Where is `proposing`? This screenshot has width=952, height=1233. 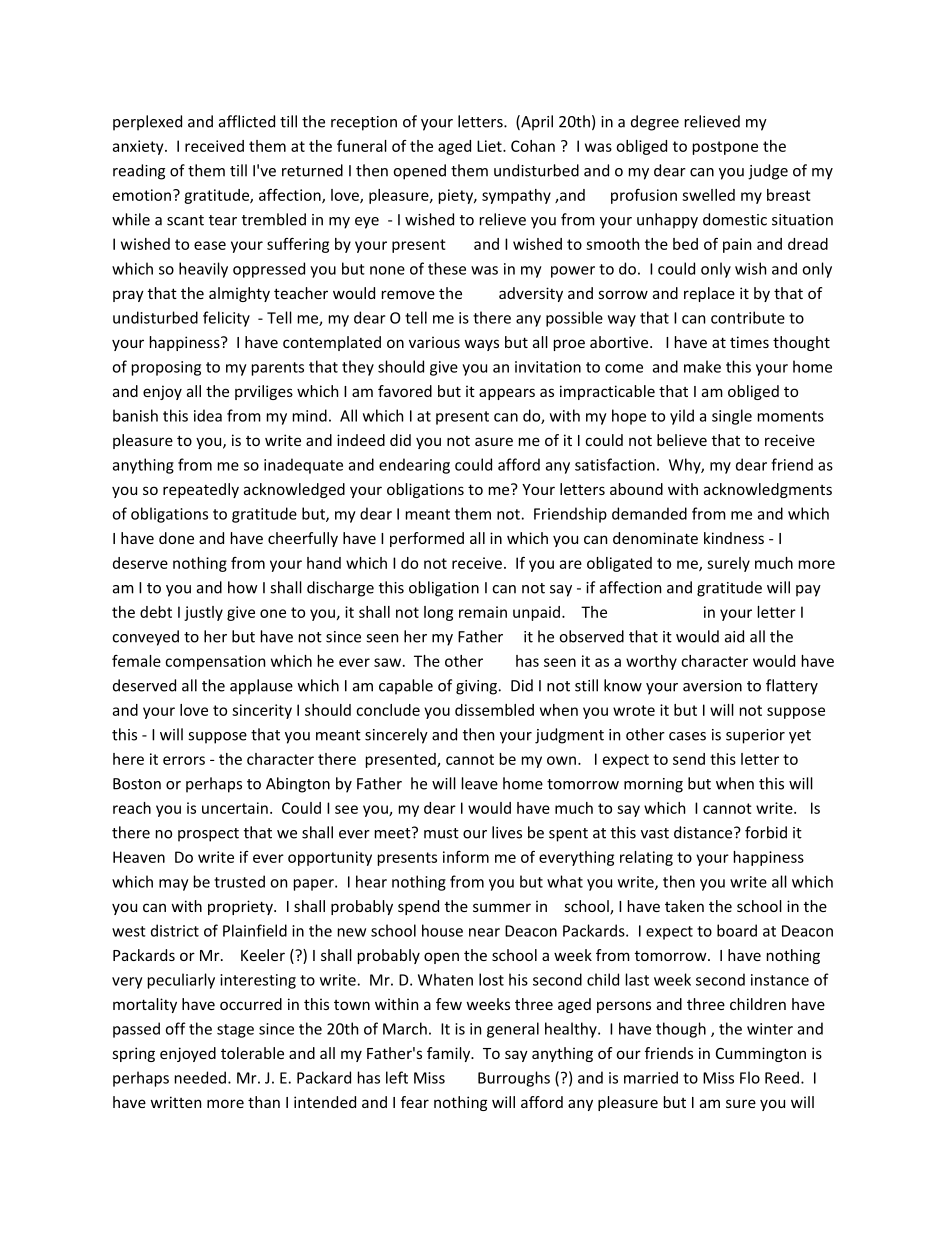
proposing is located at coordinates (166, 368).
